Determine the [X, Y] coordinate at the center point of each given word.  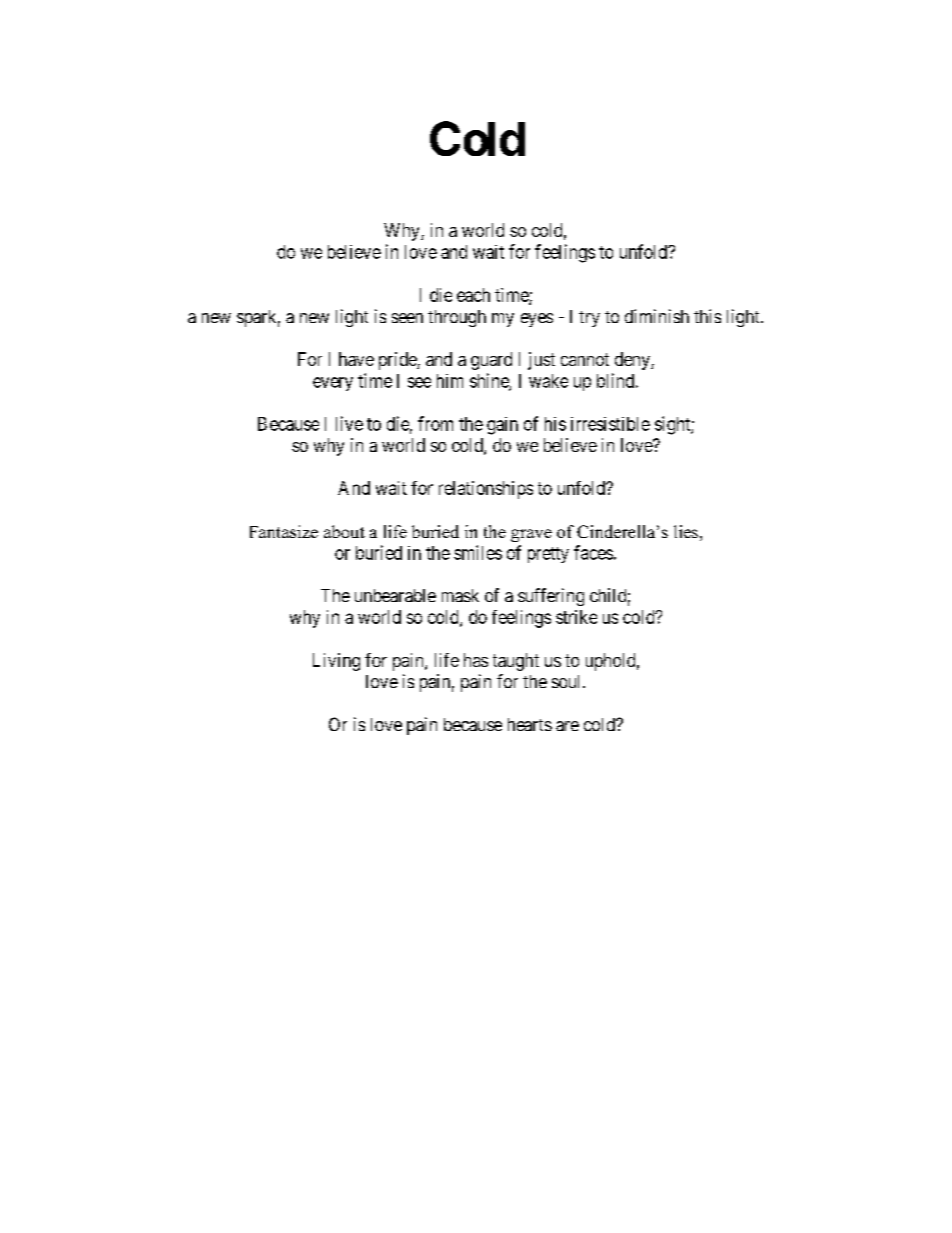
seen [407, 318]
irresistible [610, 424]
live [349, 423]
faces [593, 552]
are [567, 726]
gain [502, 426]
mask [460, 595]
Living [336, 662]
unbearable [395, 595]
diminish [657, 316]
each [473, 295]
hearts [530, 724]
